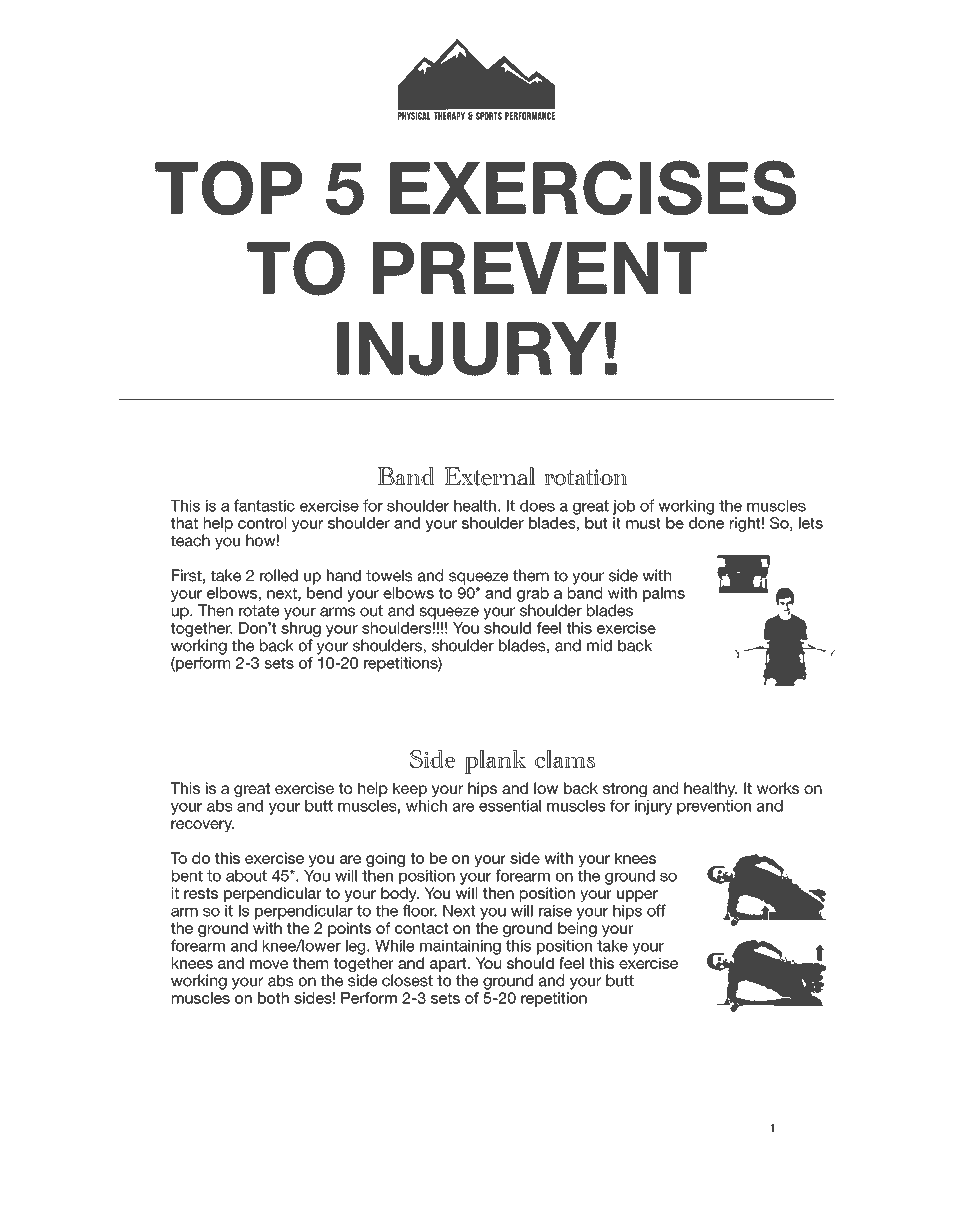 This screenshot has width=953, height=1232. I want to click on done, so click(706, 523).
